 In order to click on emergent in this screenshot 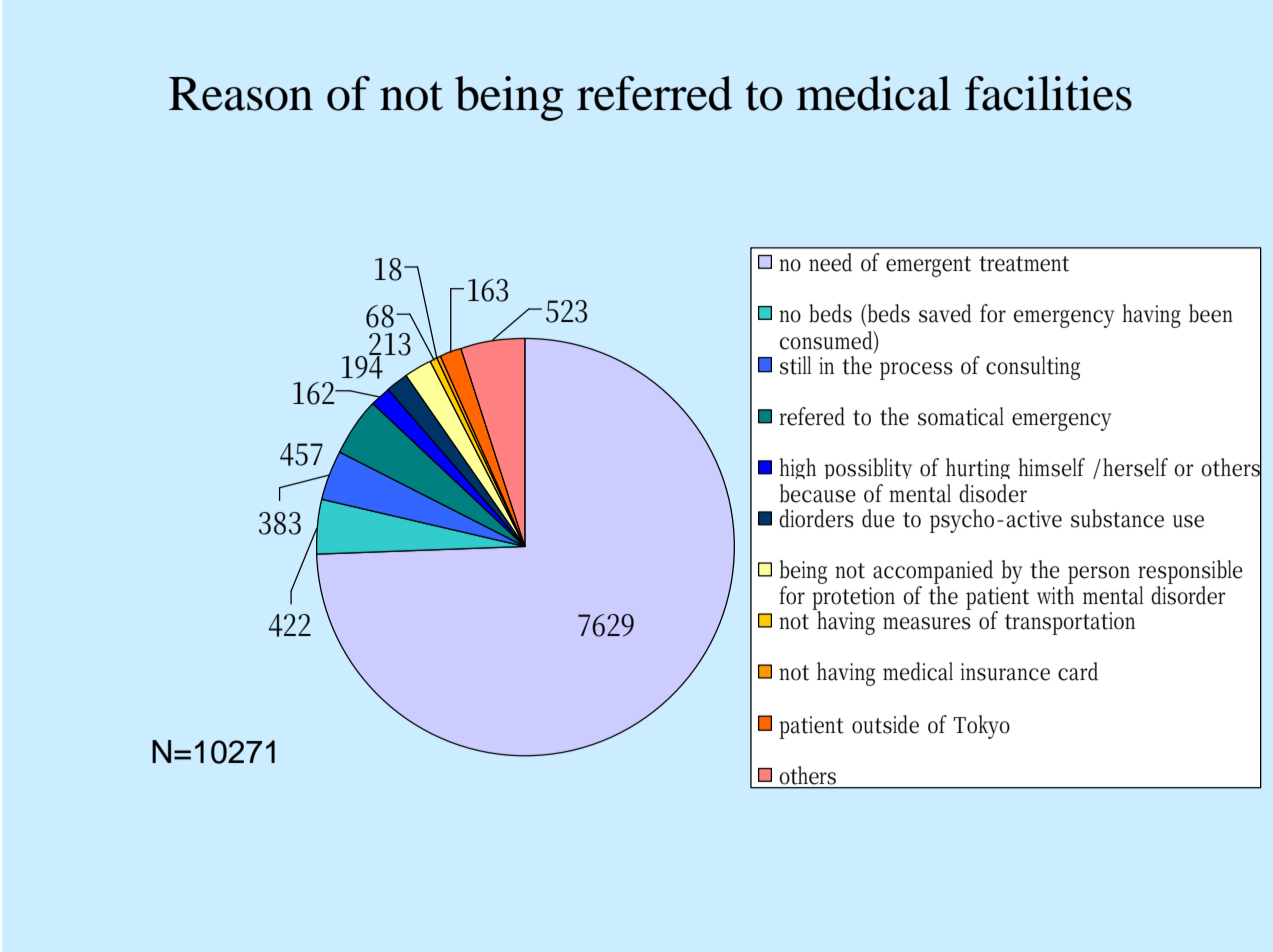, I will do `click(928, 266)`.
